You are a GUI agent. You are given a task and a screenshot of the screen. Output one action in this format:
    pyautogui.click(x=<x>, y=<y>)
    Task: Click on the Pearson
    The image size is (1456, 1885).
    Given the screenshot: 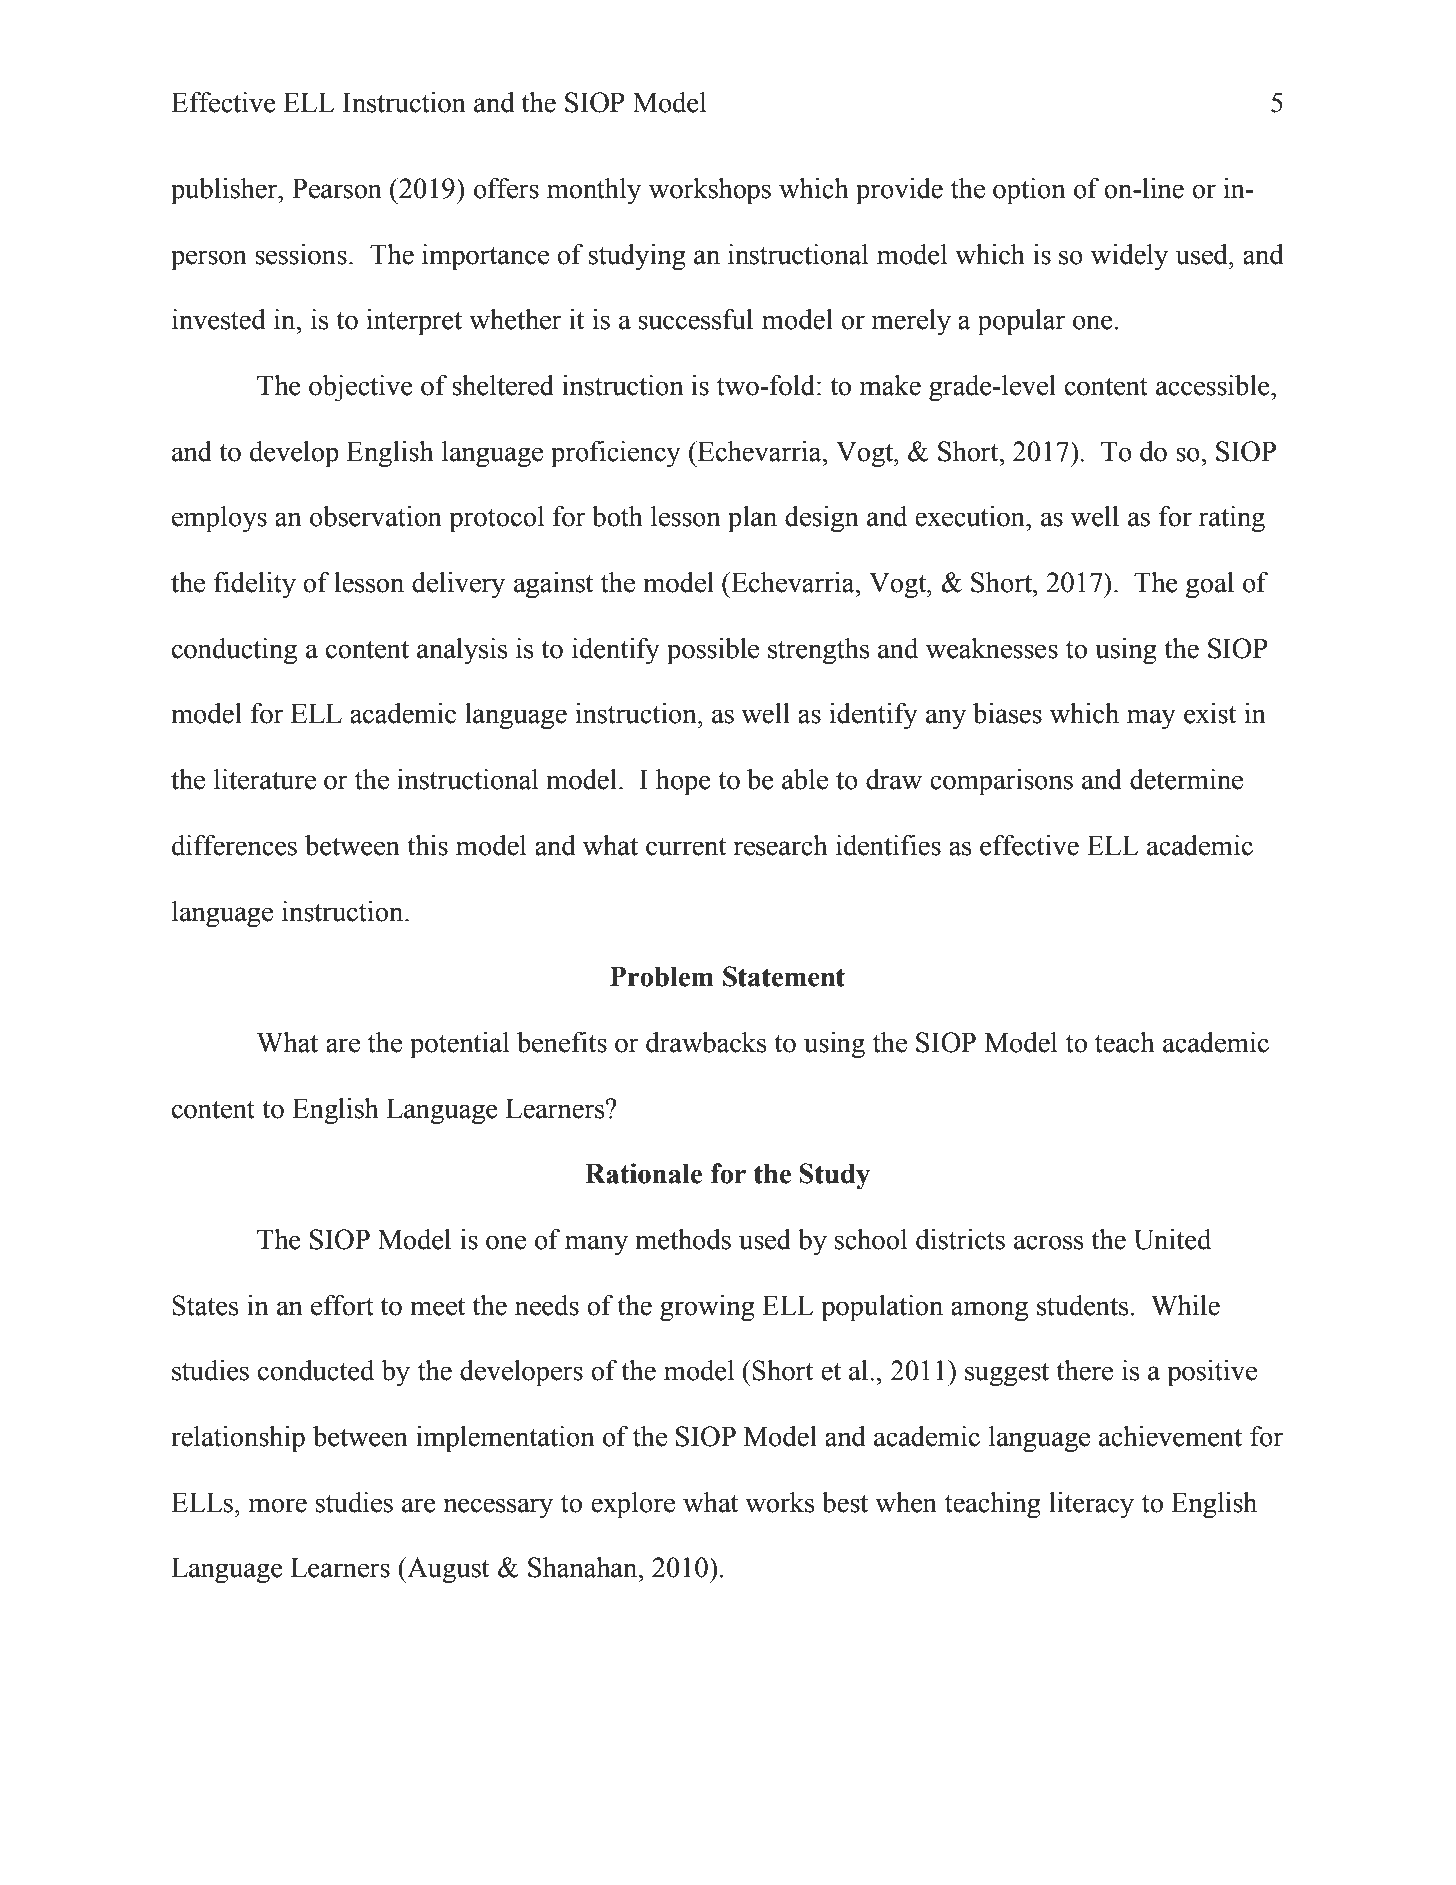 What is the action you would take?
    pyautogui.click(x=337, y=188)
